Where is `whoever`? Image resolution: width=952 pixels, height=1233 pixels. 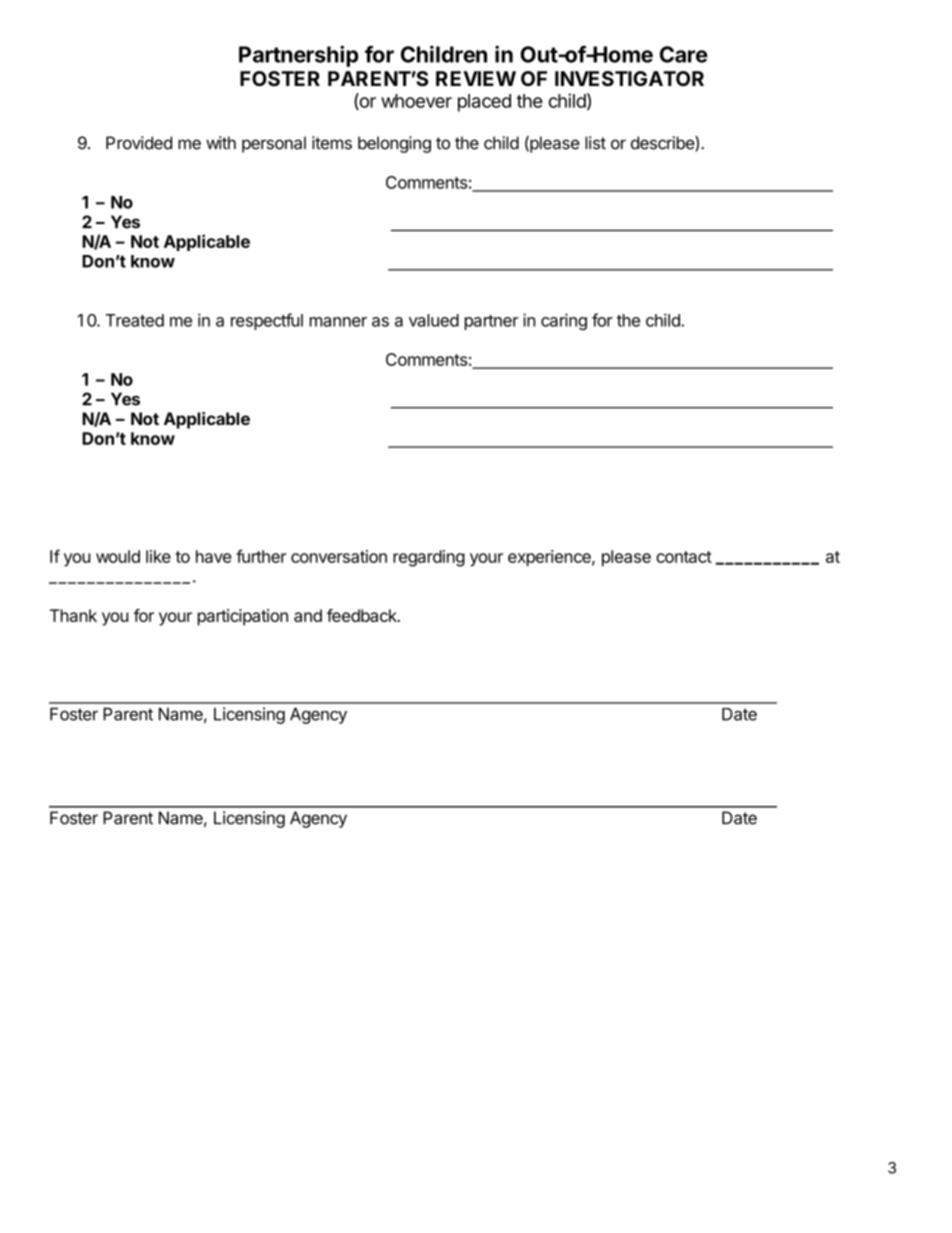
whoever is located at coordinates (416, 101).
